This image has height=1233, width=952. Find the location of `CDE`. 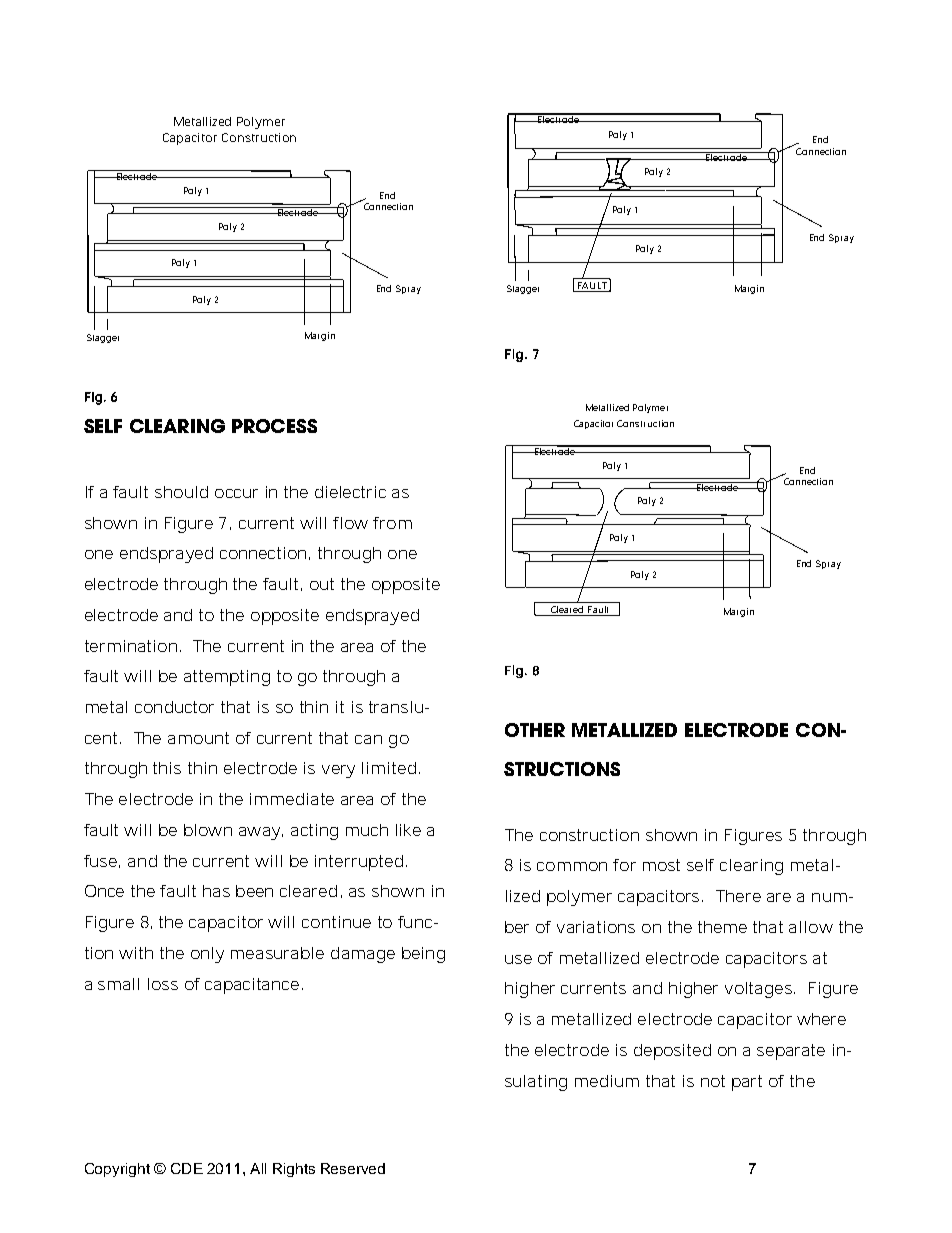

CDE is located at coordinates (187, 1168).
